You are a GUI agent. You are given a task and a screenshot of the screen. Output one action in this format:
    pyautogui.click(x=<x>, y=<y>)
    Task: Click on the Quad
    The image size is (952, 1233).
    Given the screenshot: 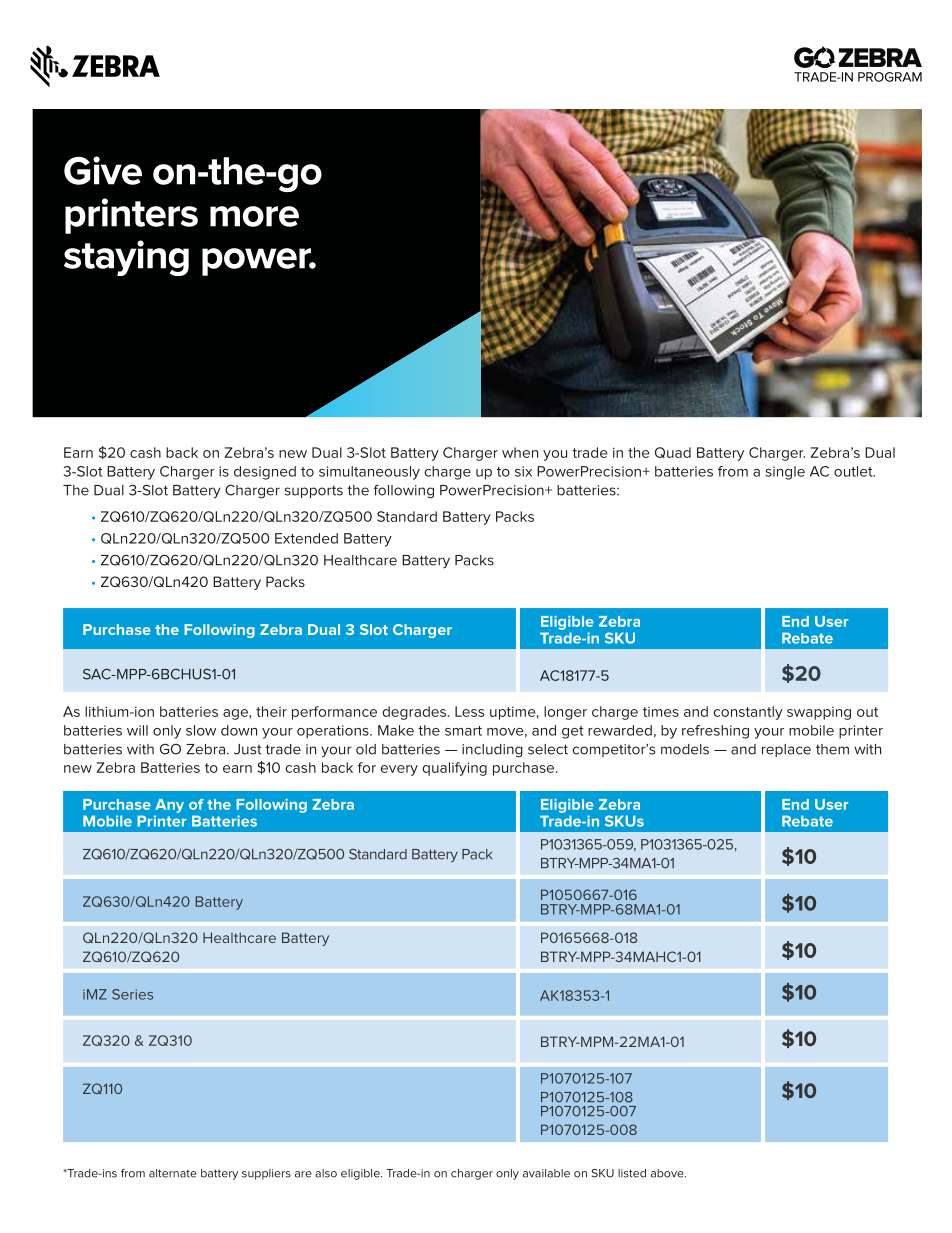 What is the action you would take?
    pyautogui.click(x=673, y=452)
